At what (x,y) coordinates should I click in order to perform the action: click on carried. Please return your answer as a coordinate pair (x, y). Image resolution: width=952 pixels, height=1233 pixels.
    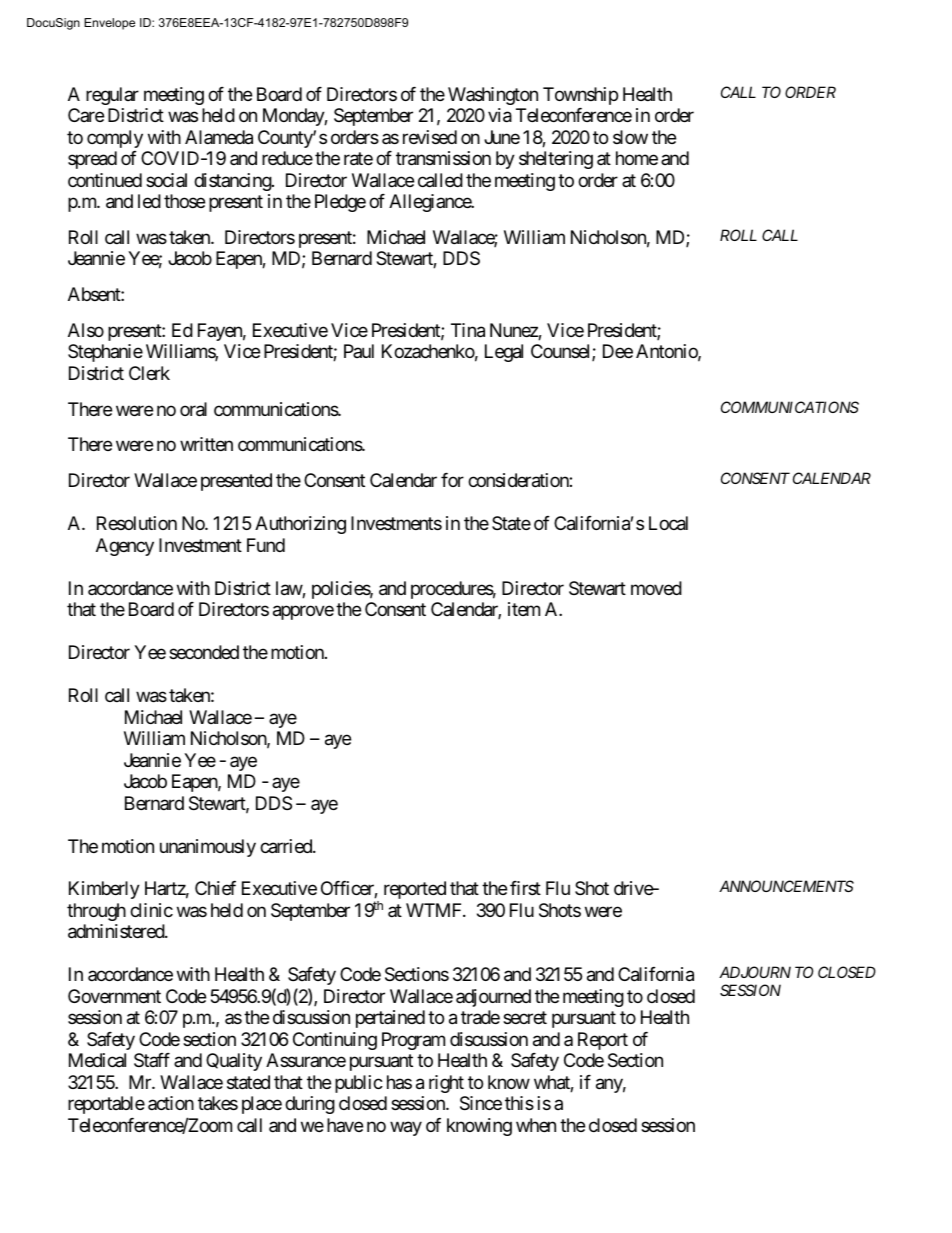
    Looking at the image, I should click on (287, 846).
